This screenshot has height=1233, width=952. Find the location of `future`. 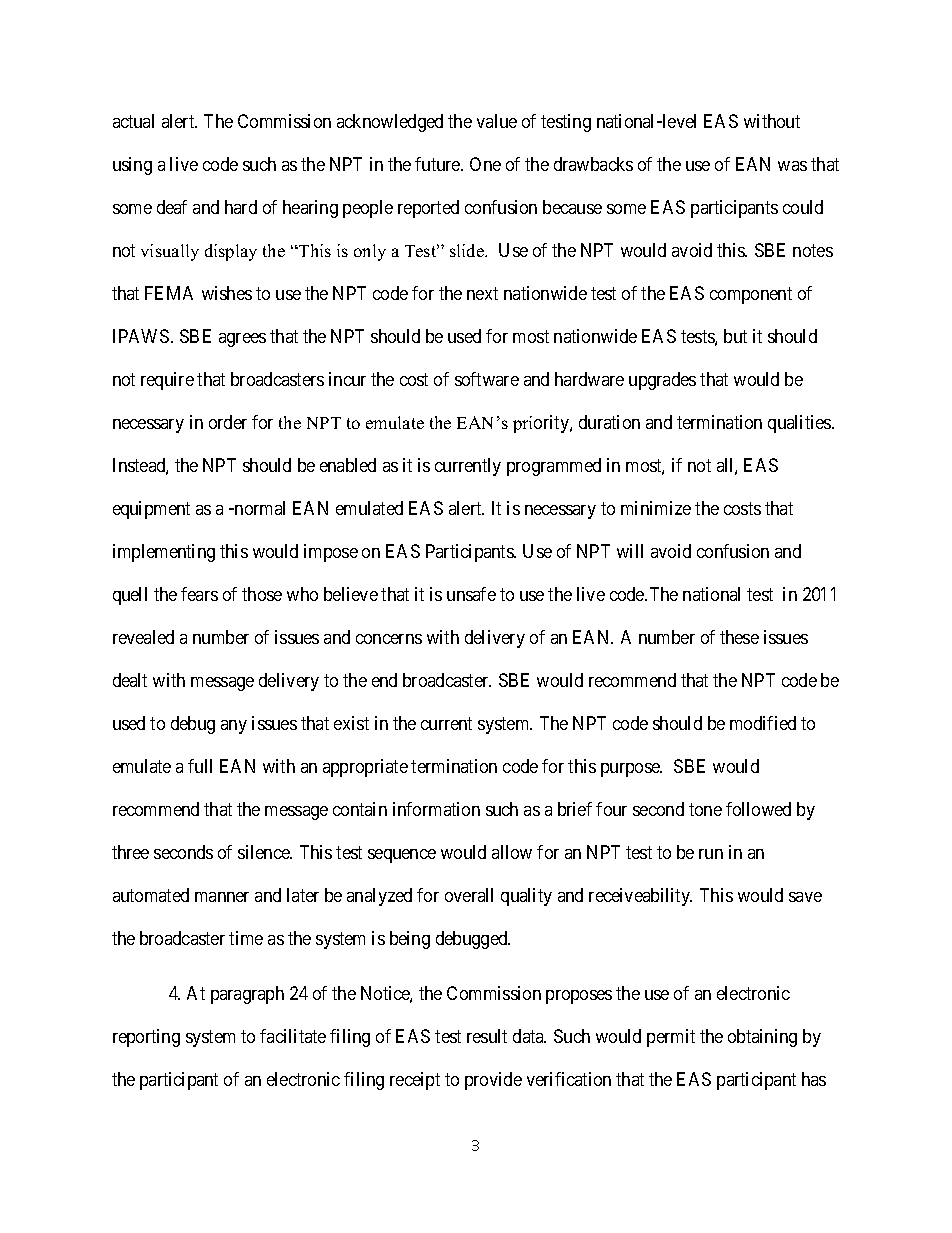

future is located at coordinates (438, 164).
